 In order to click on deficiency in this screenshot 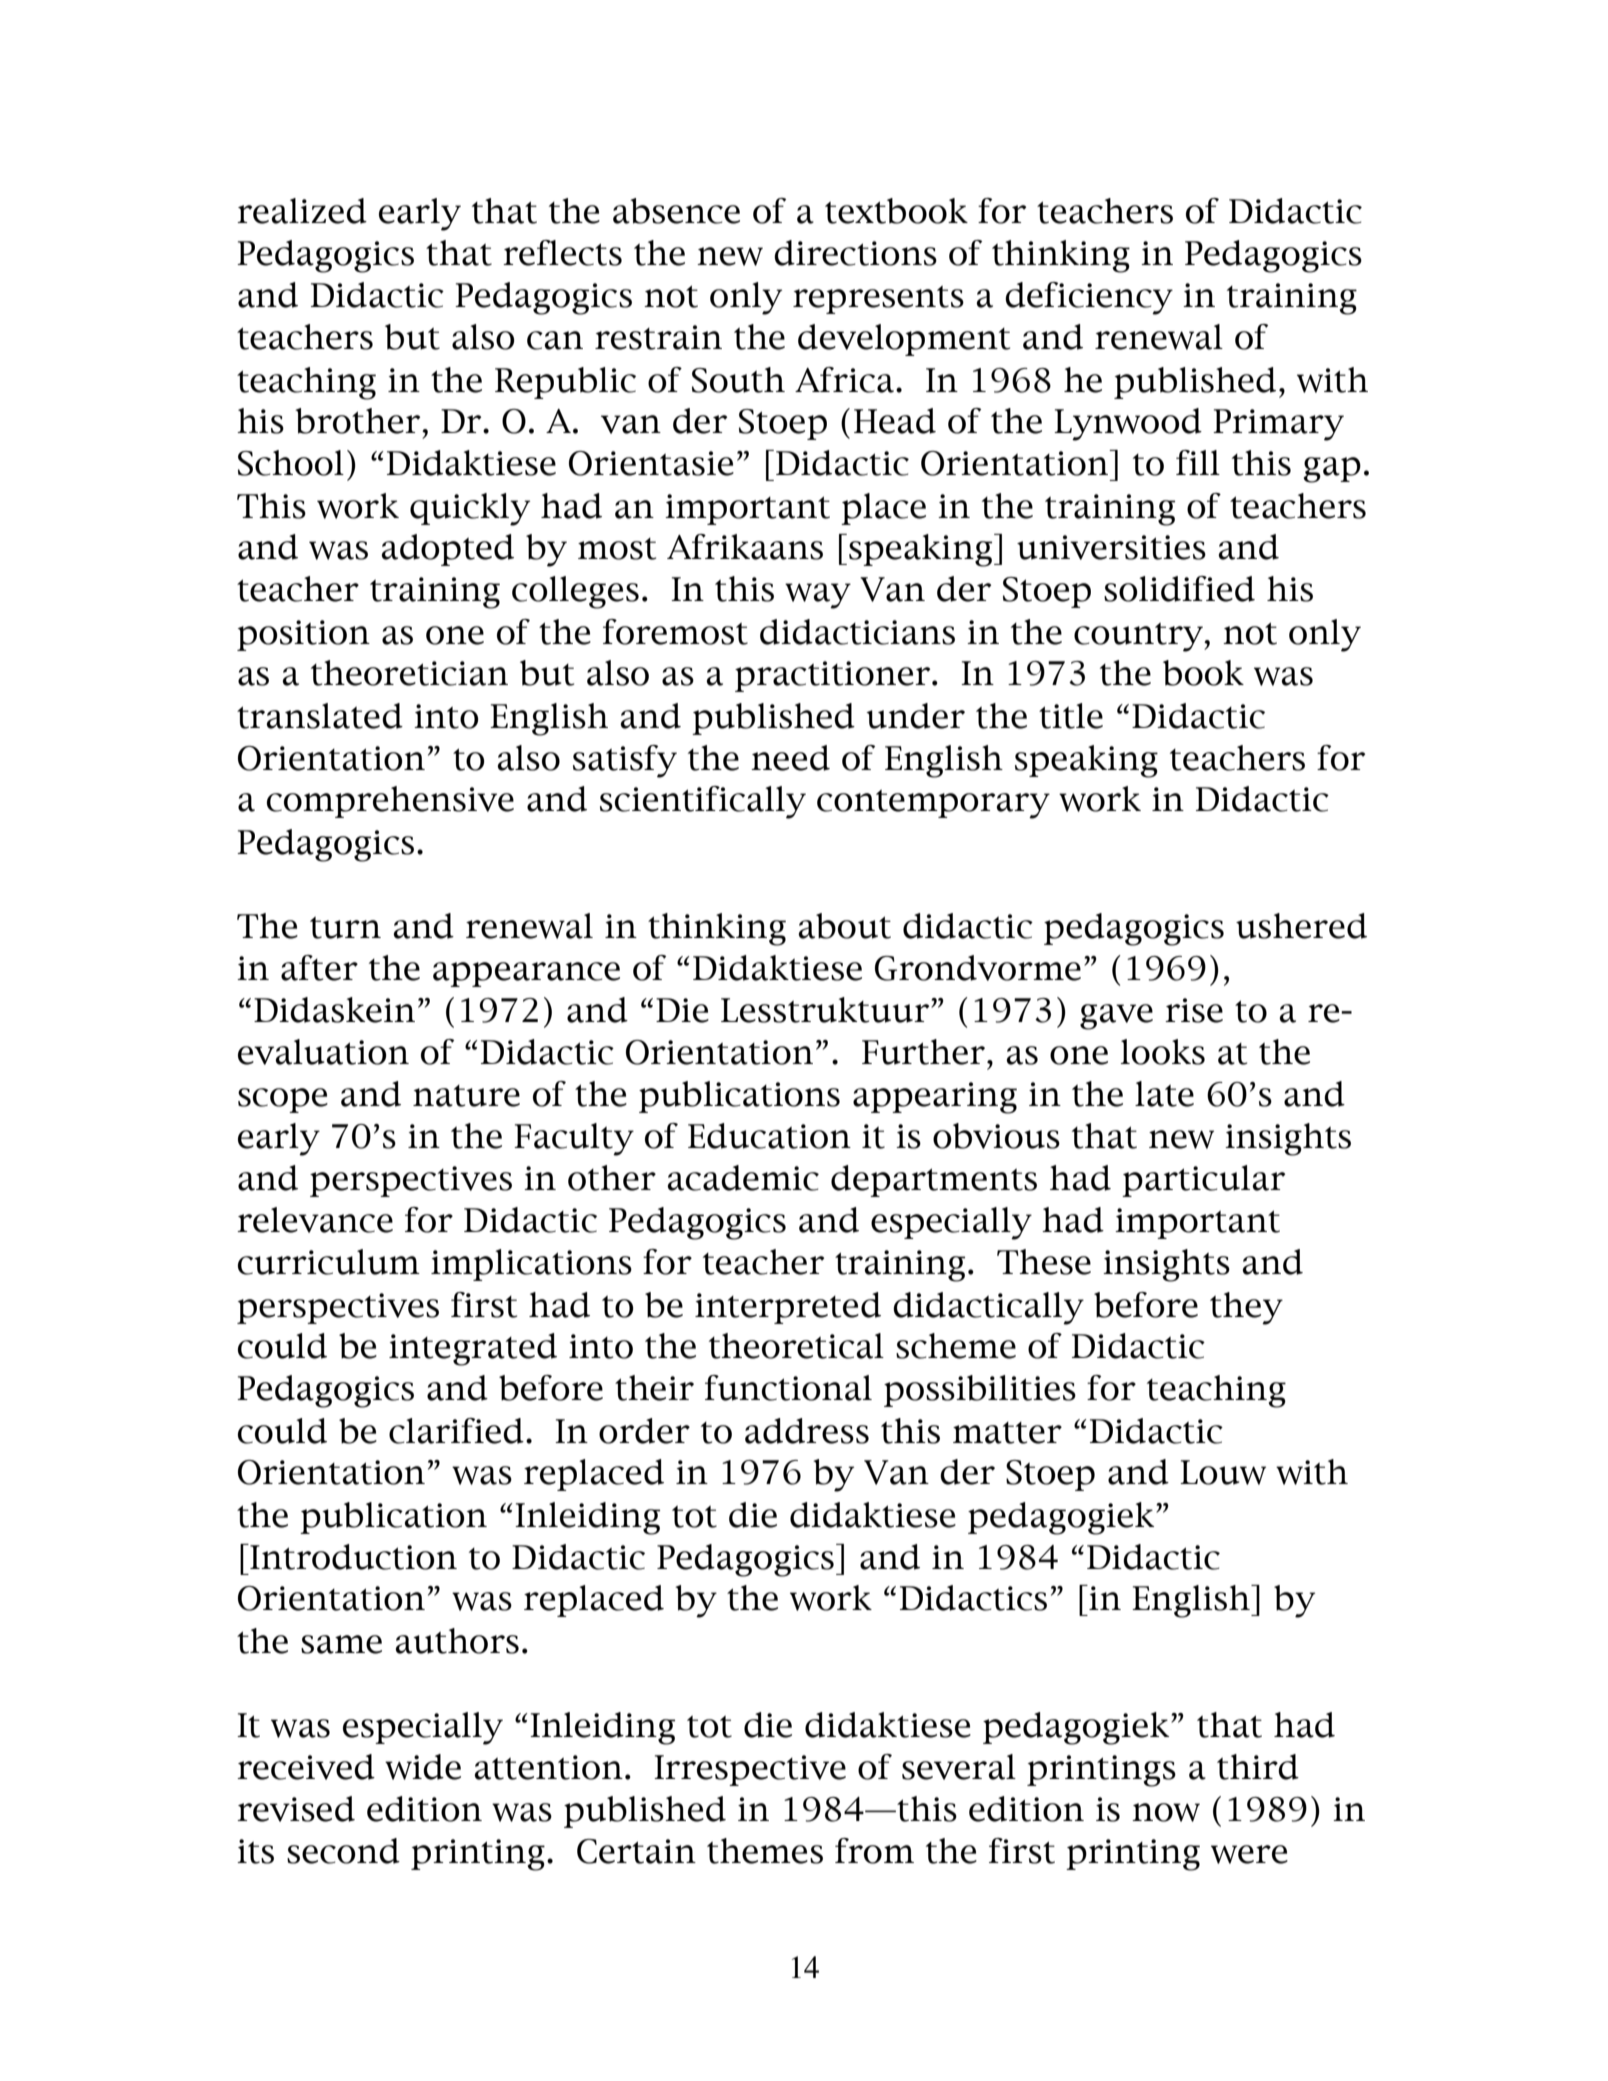, I will do `click(1089, 298)`.
